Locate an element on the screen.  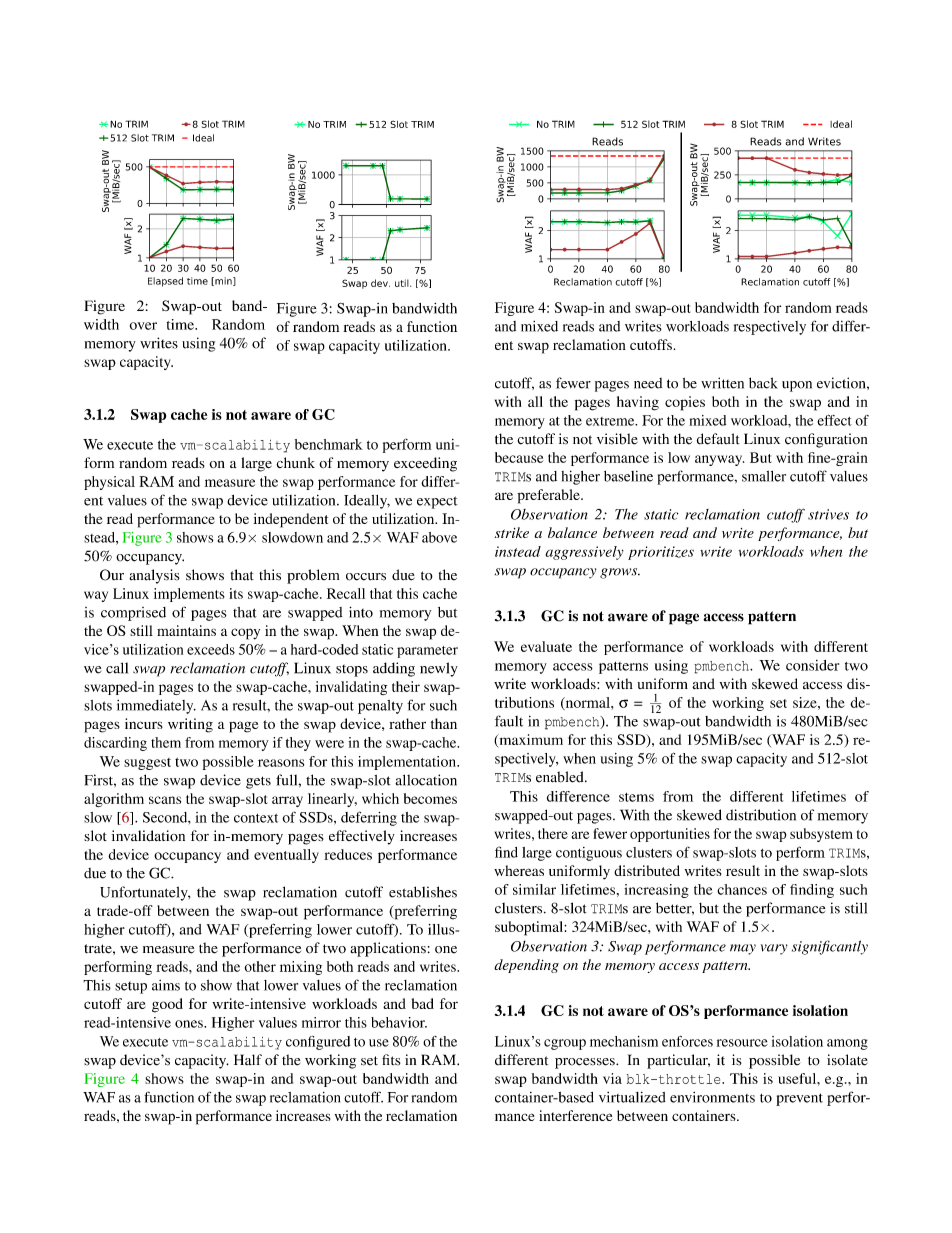
scans is located at coordinates (165, 800).
